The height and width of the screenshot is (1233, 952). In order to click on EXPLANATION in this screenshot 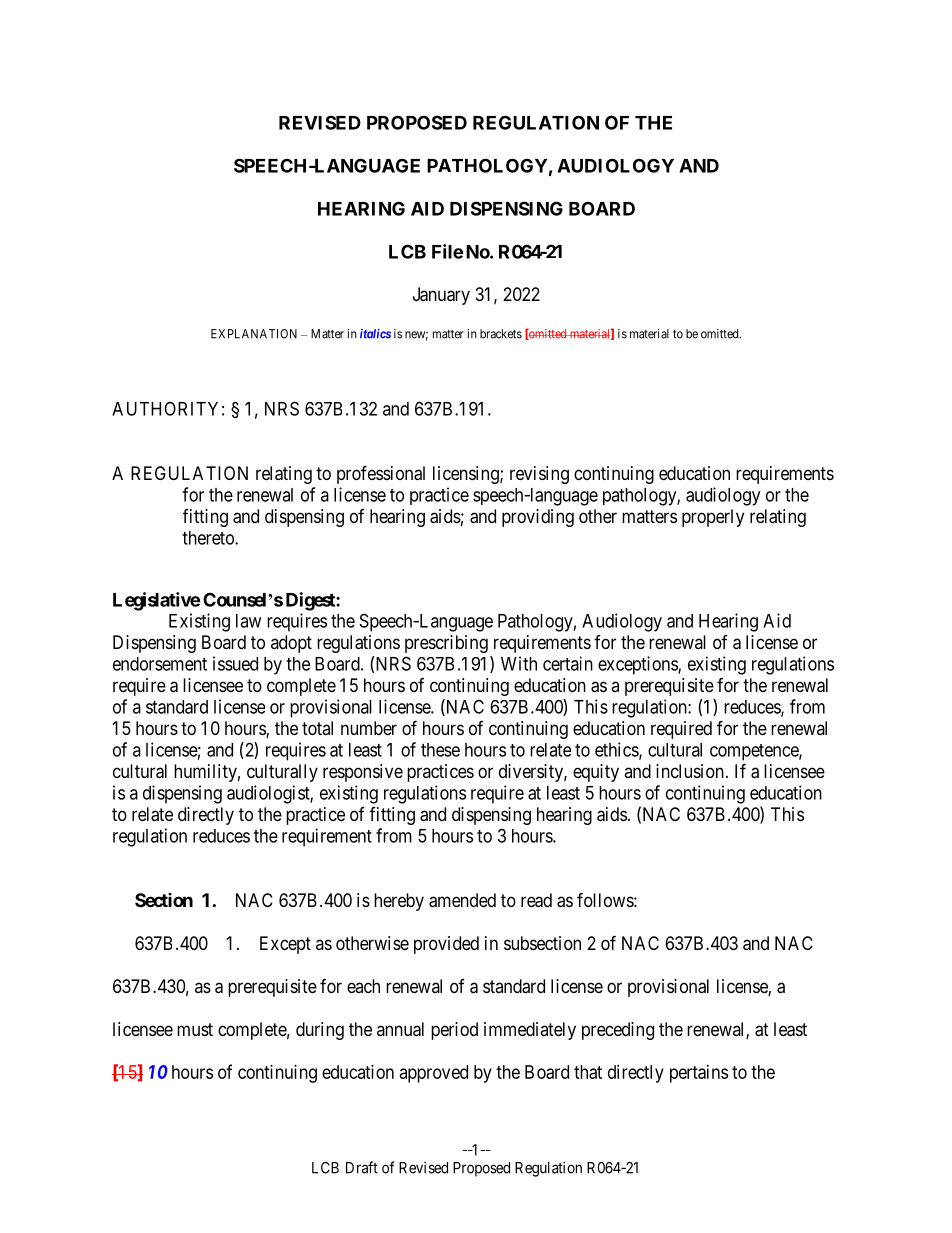, I will do `click(254, 334)`.
